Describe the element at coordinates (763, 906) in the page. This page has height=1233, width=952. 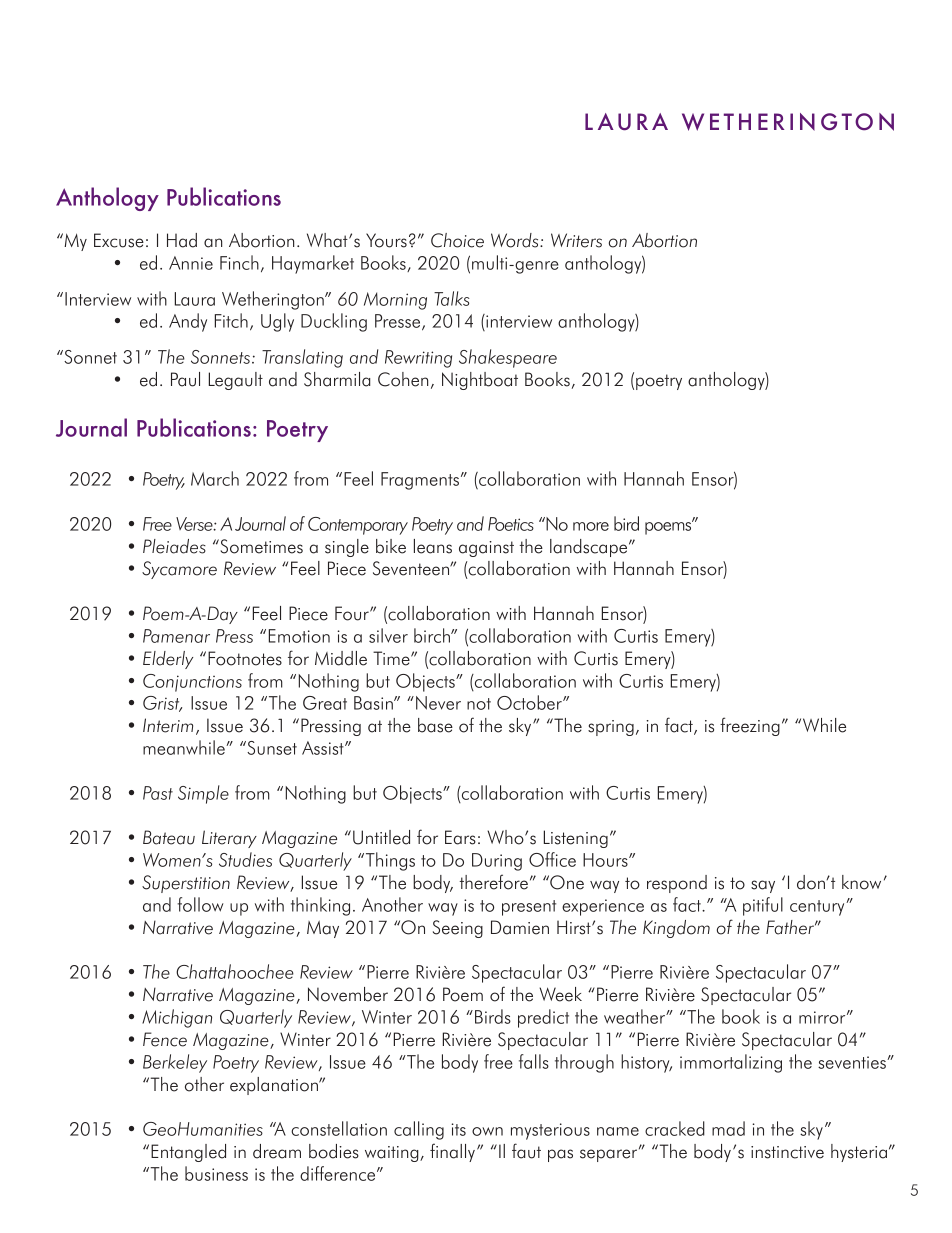
I see `pitiful` at that location.
